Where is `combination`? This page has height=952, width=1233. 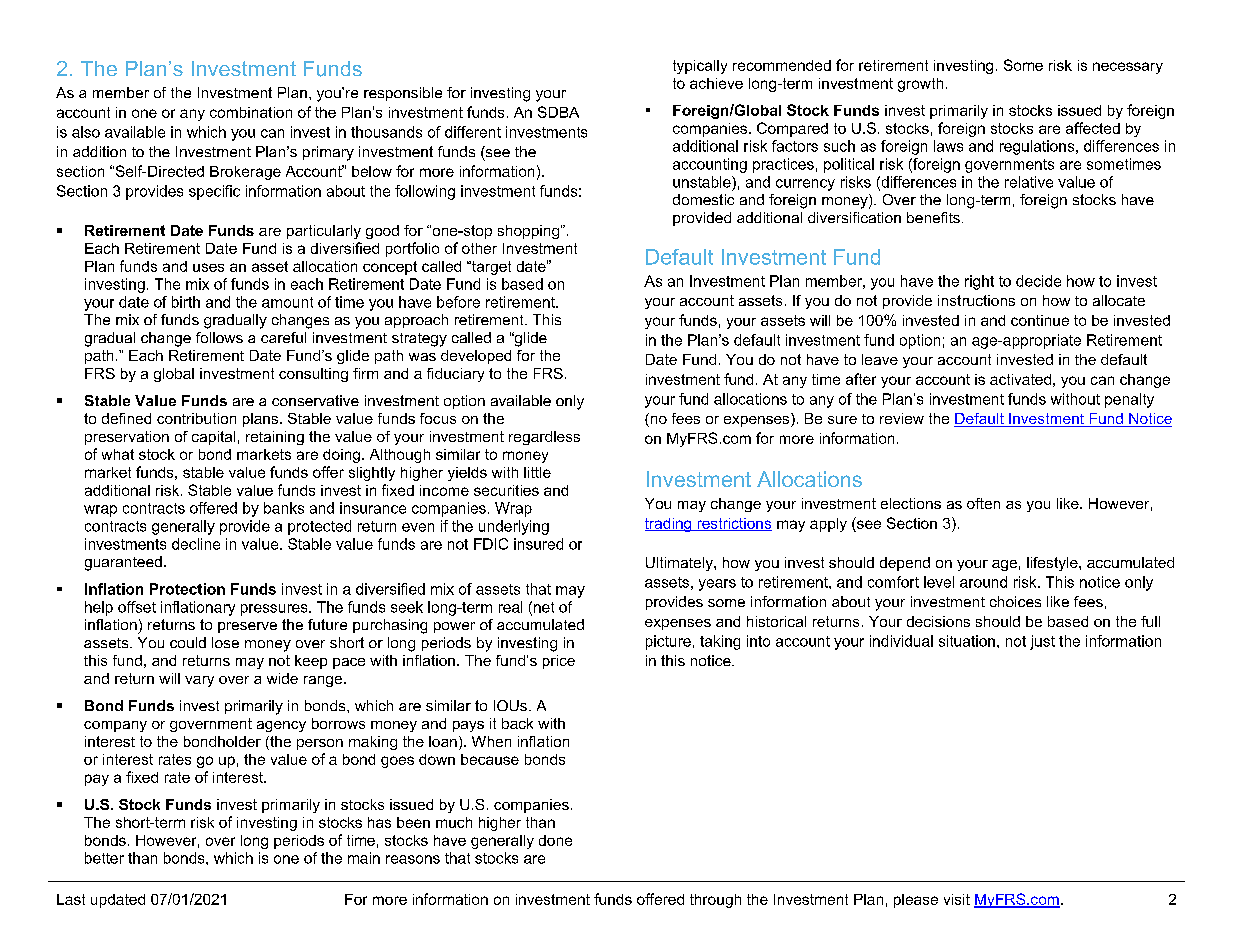 combination is located at coordinates (251, 112).
